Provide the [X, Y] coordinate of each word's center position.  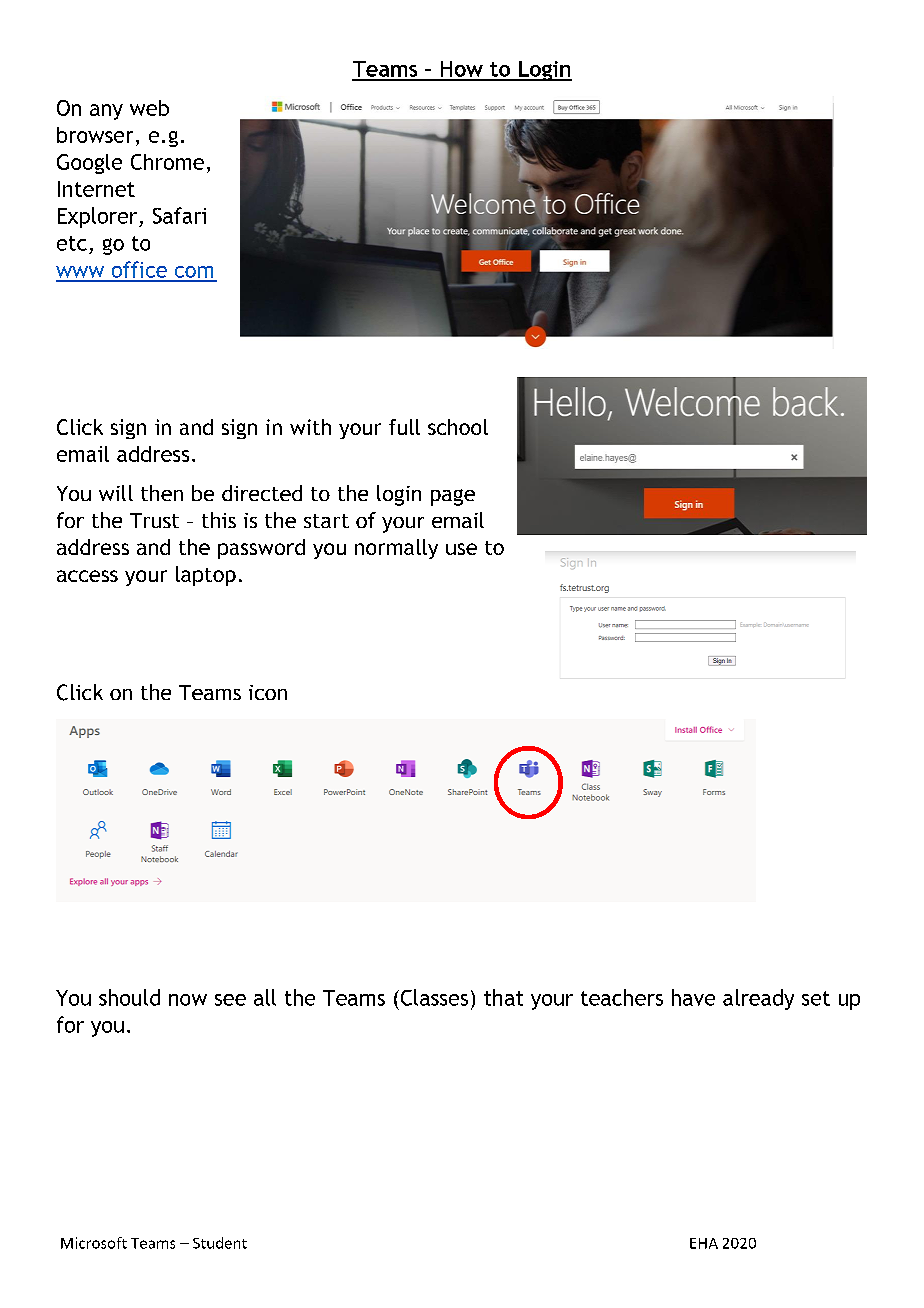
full [404, 427]
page [453, 497]
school [458, 427]
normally [396, 549]
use [461, 549]
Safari [179, 215]
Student [220, 1243]
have [693, 997]
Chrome [167, 162]
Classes [433, 997]
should [129, 997]
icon [268, 692]
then [162, 493]
